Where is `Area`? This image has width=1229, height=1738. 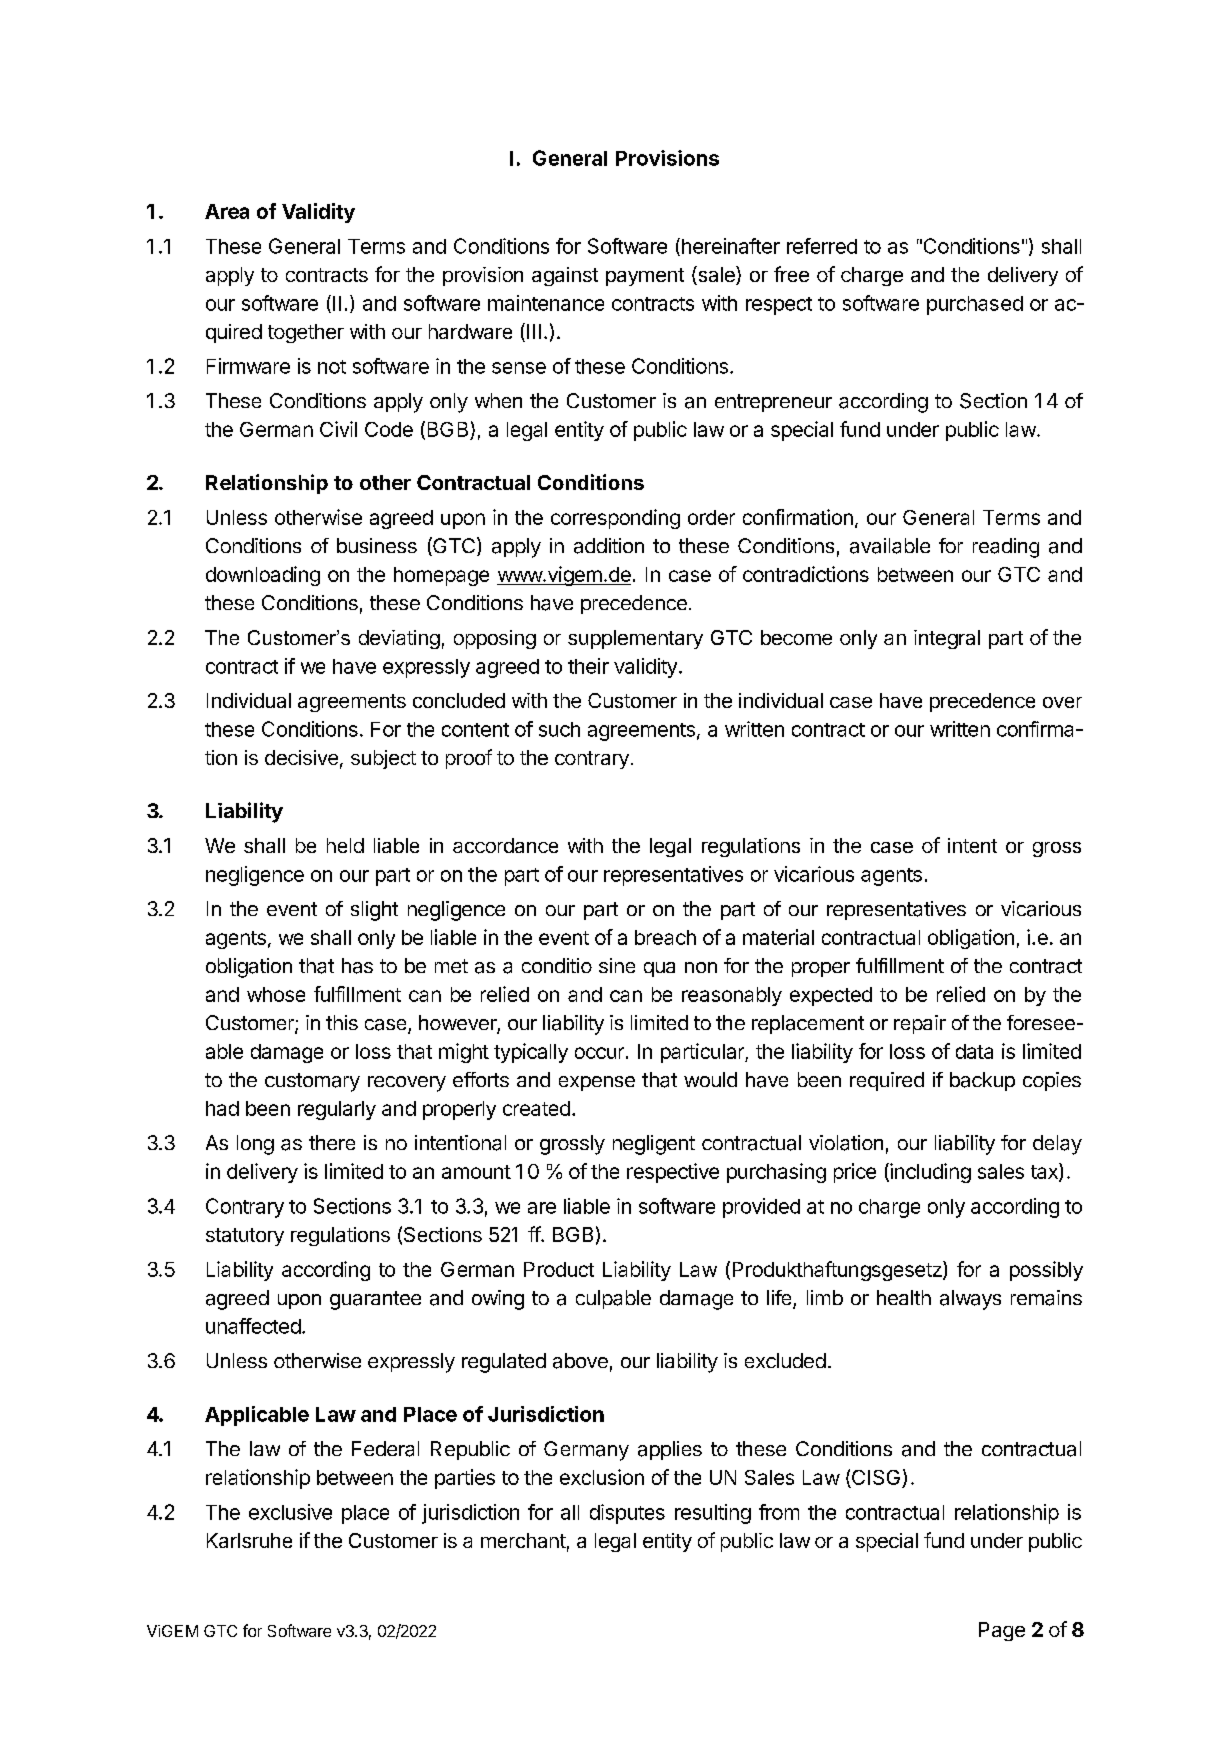
Area is located at coordinates (227, 211).
